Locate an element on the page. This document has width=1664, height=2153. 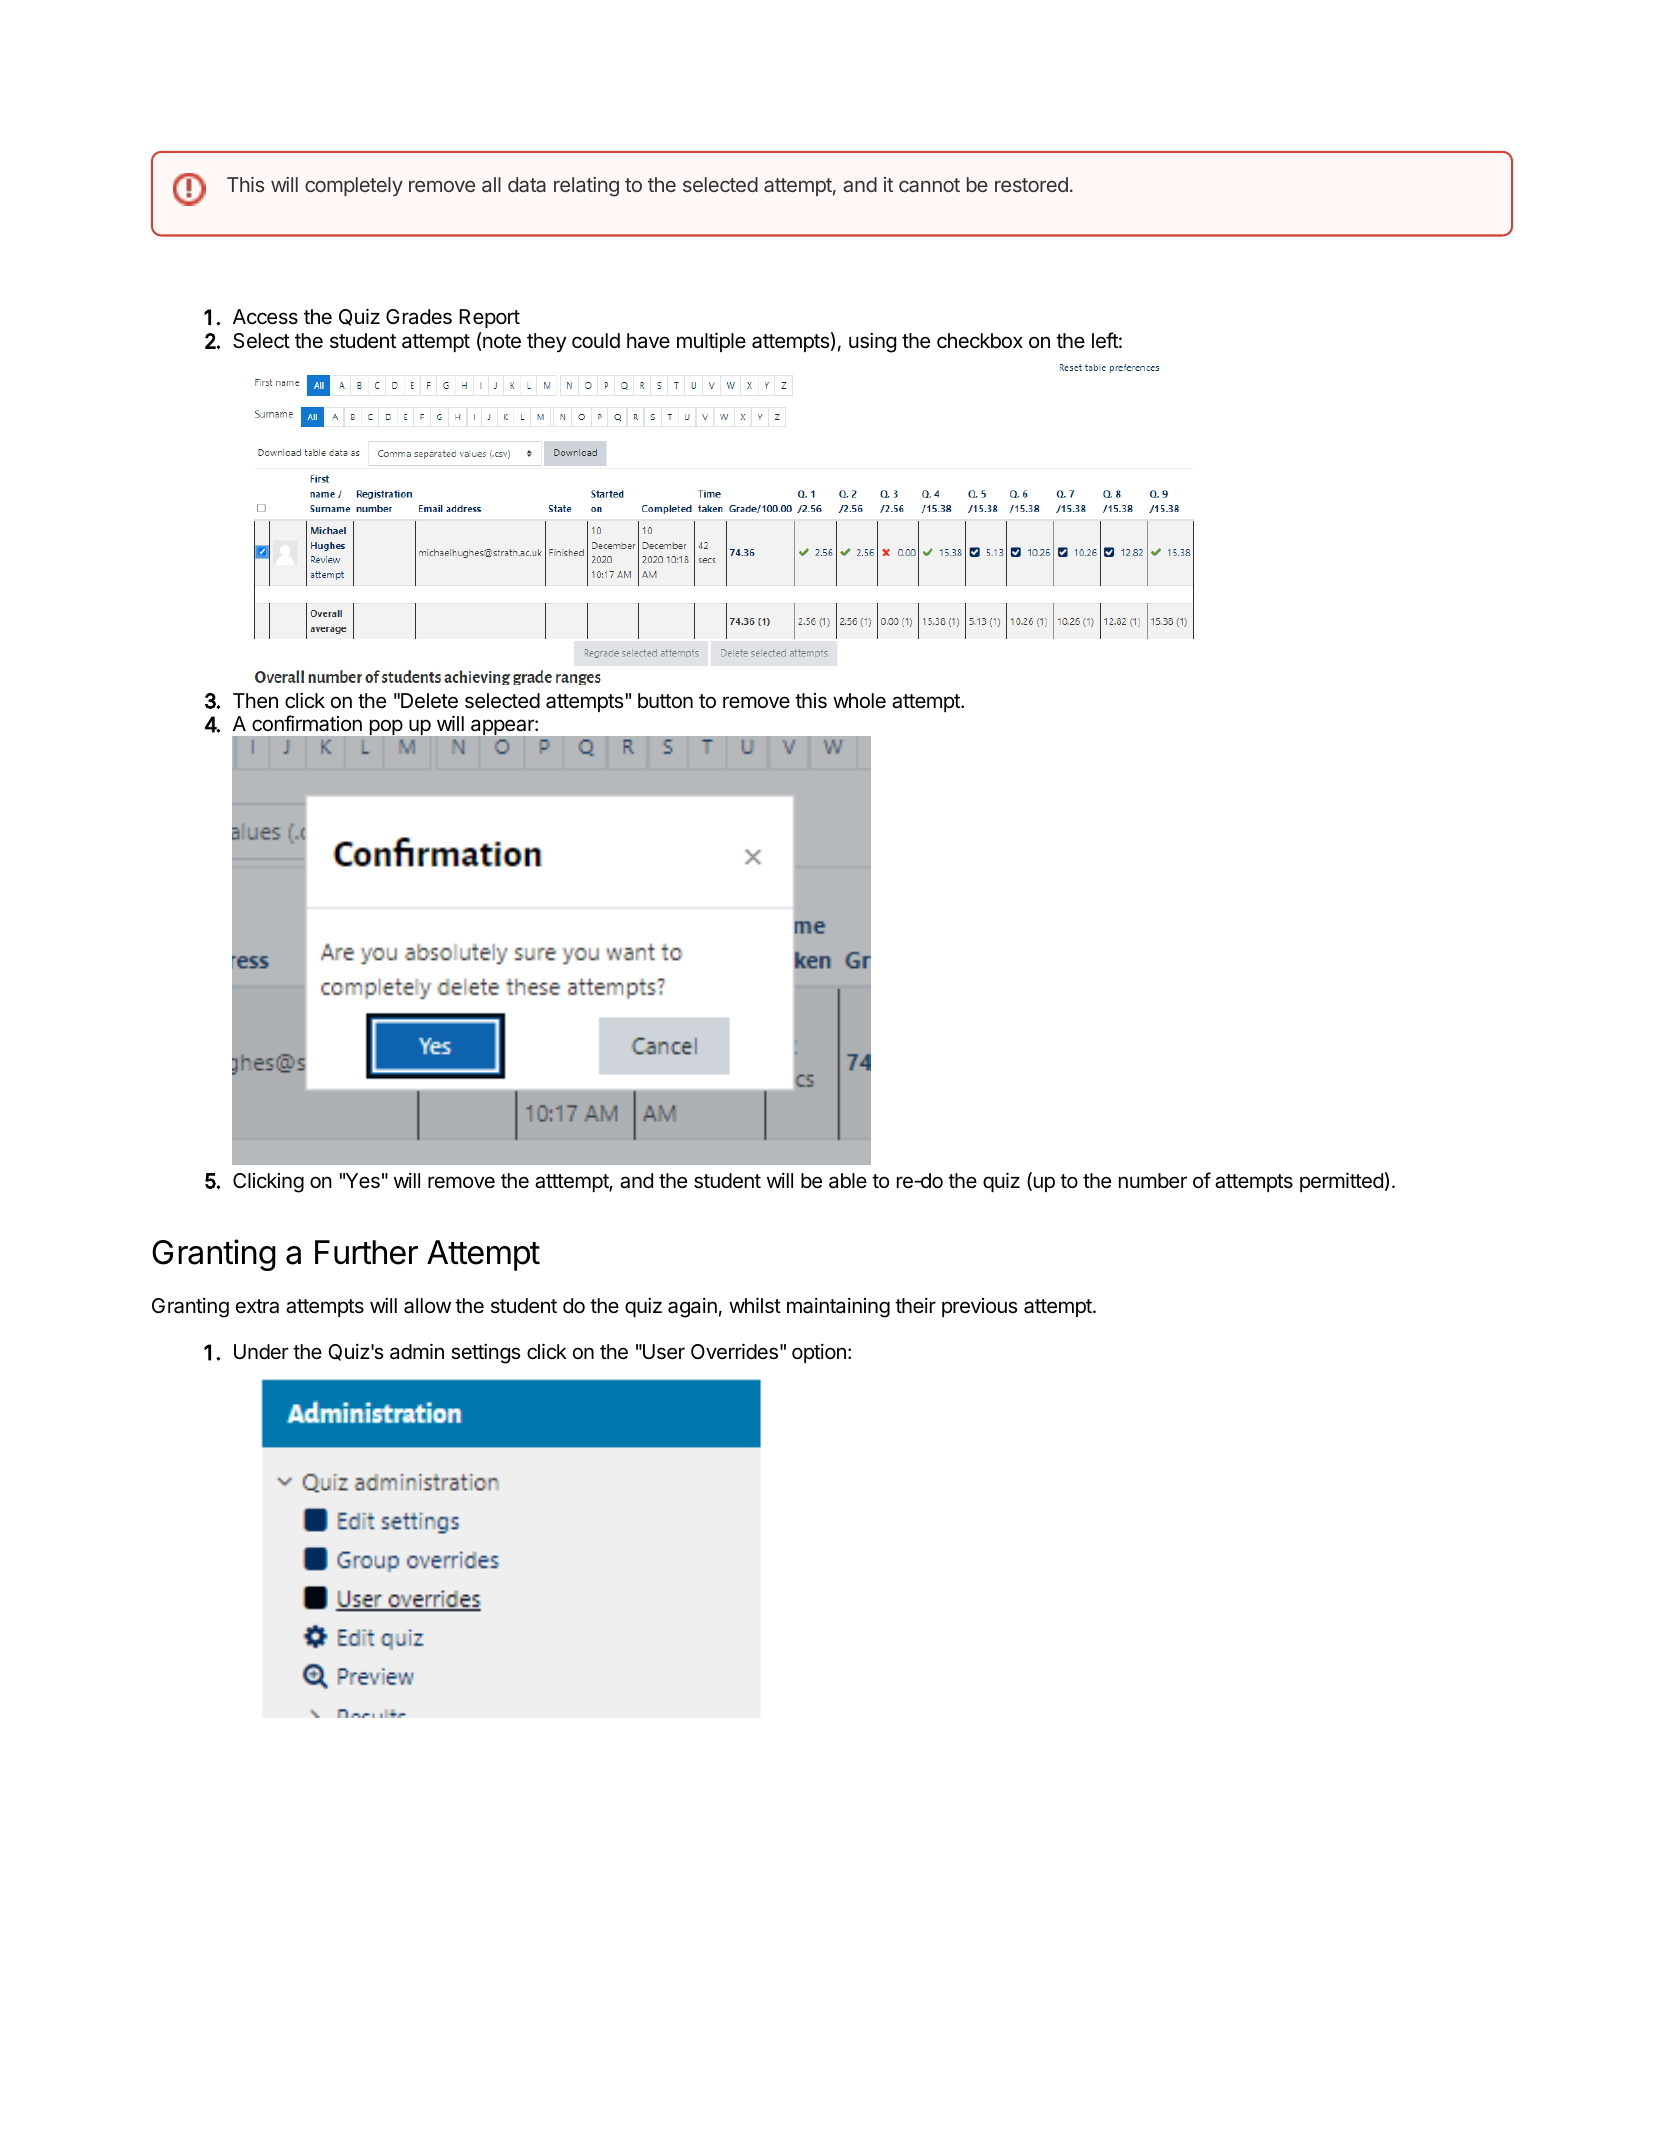
restored is located at coordinates (1031, 184).
